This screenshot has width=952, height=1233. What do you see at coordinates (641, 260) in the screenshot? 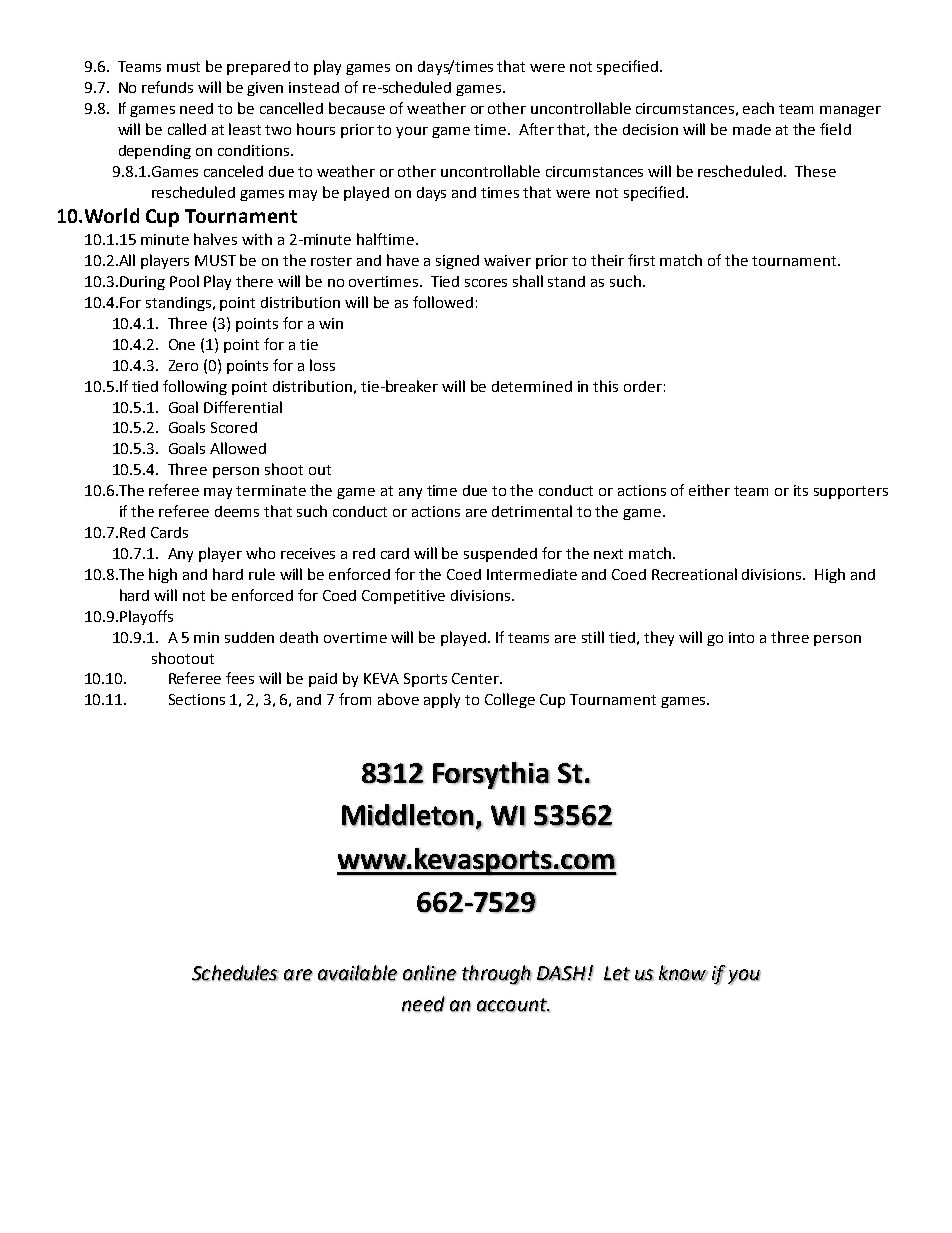
I see `first` at bounding box center [641, 260].
